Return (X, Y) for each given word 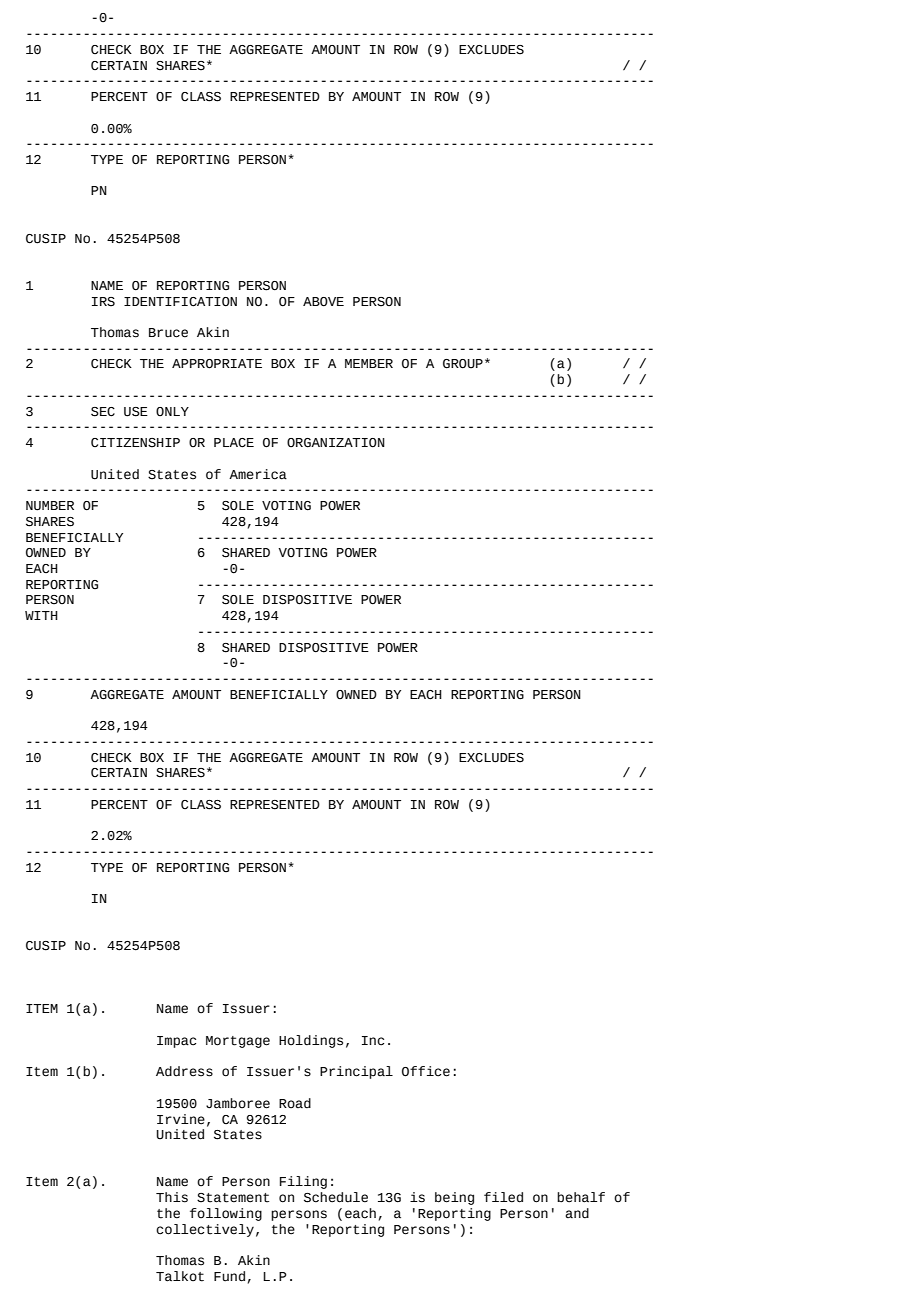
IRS (103, 302)
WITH (41, 615)
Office (426, 1071)
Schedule (336, 1197)
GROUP (463, 364)
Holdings (311, 1041)
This (172, 1197)
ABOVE (323, 302)
